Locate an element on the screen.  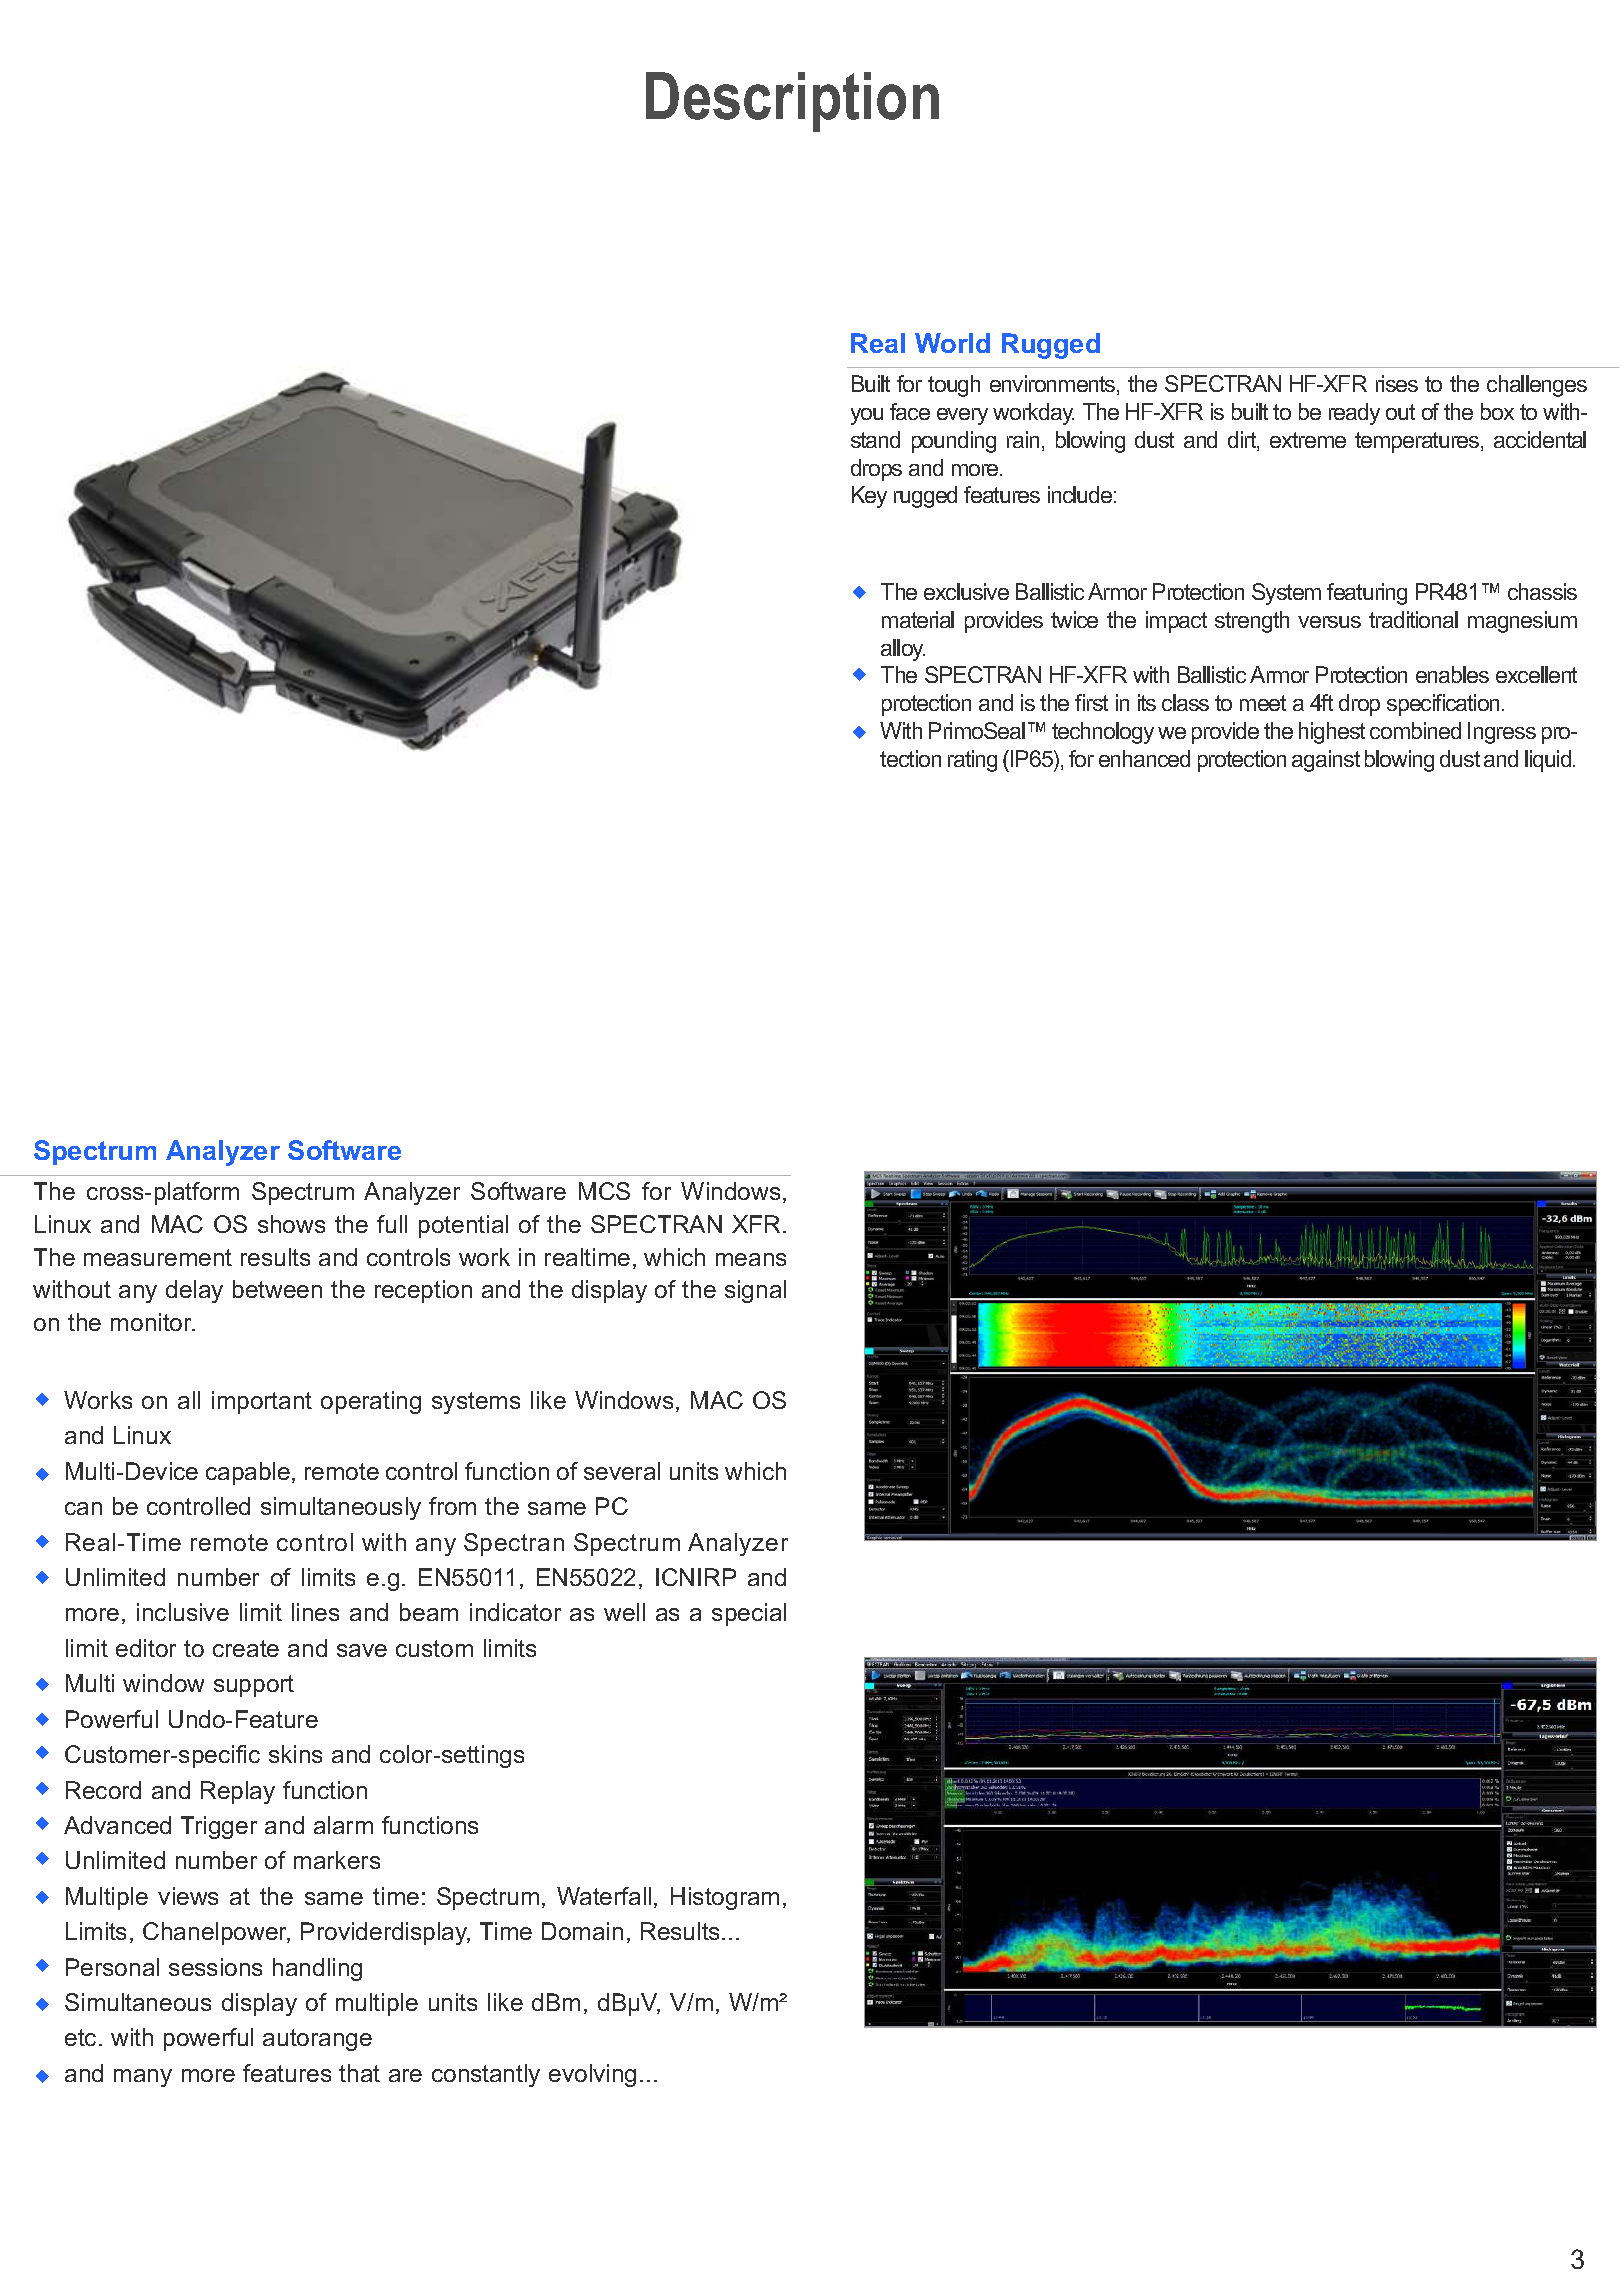
shows is located at coordinates (291, 1224).
